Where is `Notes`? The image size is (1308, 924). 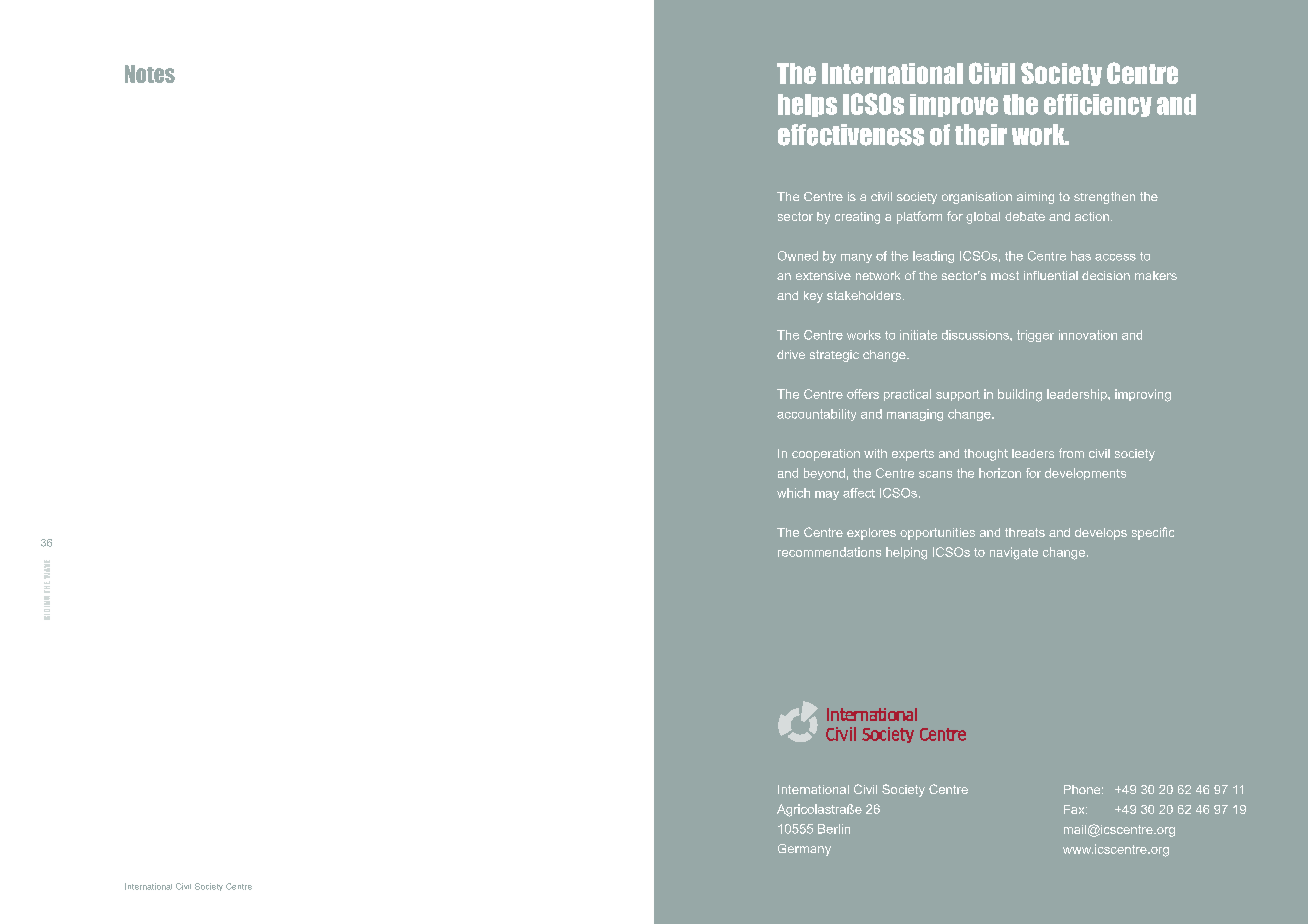
Notes is located at coordinates (150, 74).
